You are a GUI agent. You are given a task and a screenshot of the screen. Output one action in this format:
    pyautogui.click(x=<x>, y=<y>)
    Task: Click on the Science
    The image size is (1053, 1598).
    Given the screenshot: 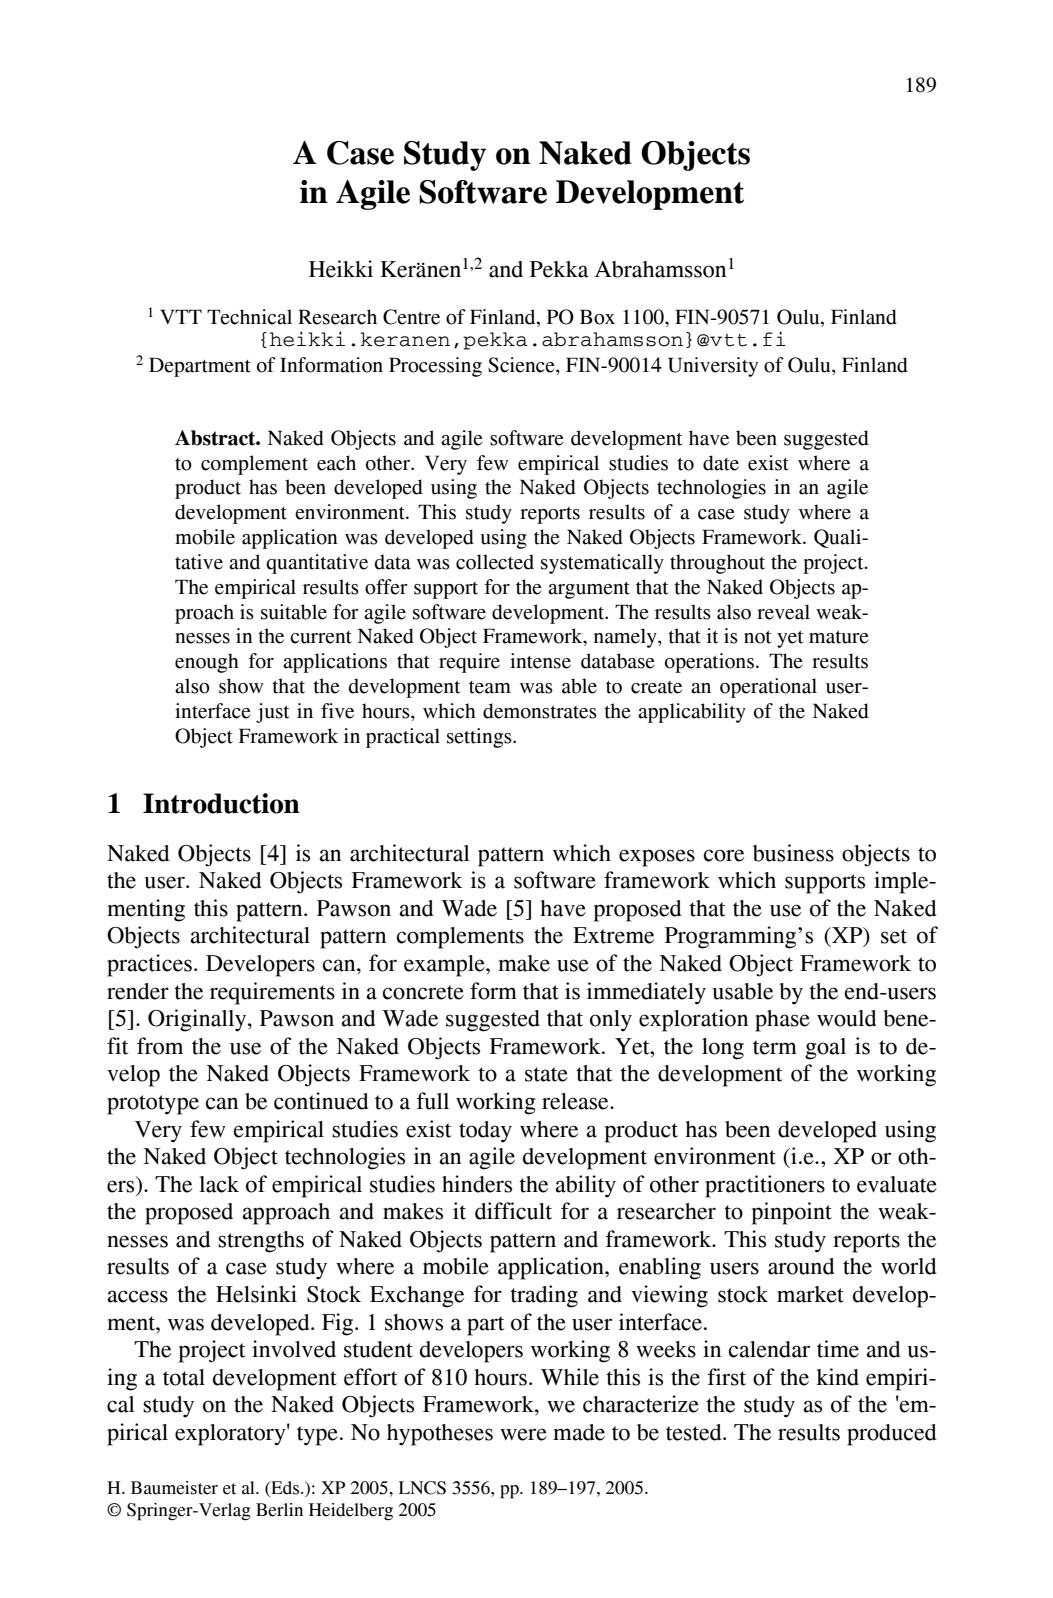 What is the action you would take?
    pyautogui.click(x=522, y=366)
